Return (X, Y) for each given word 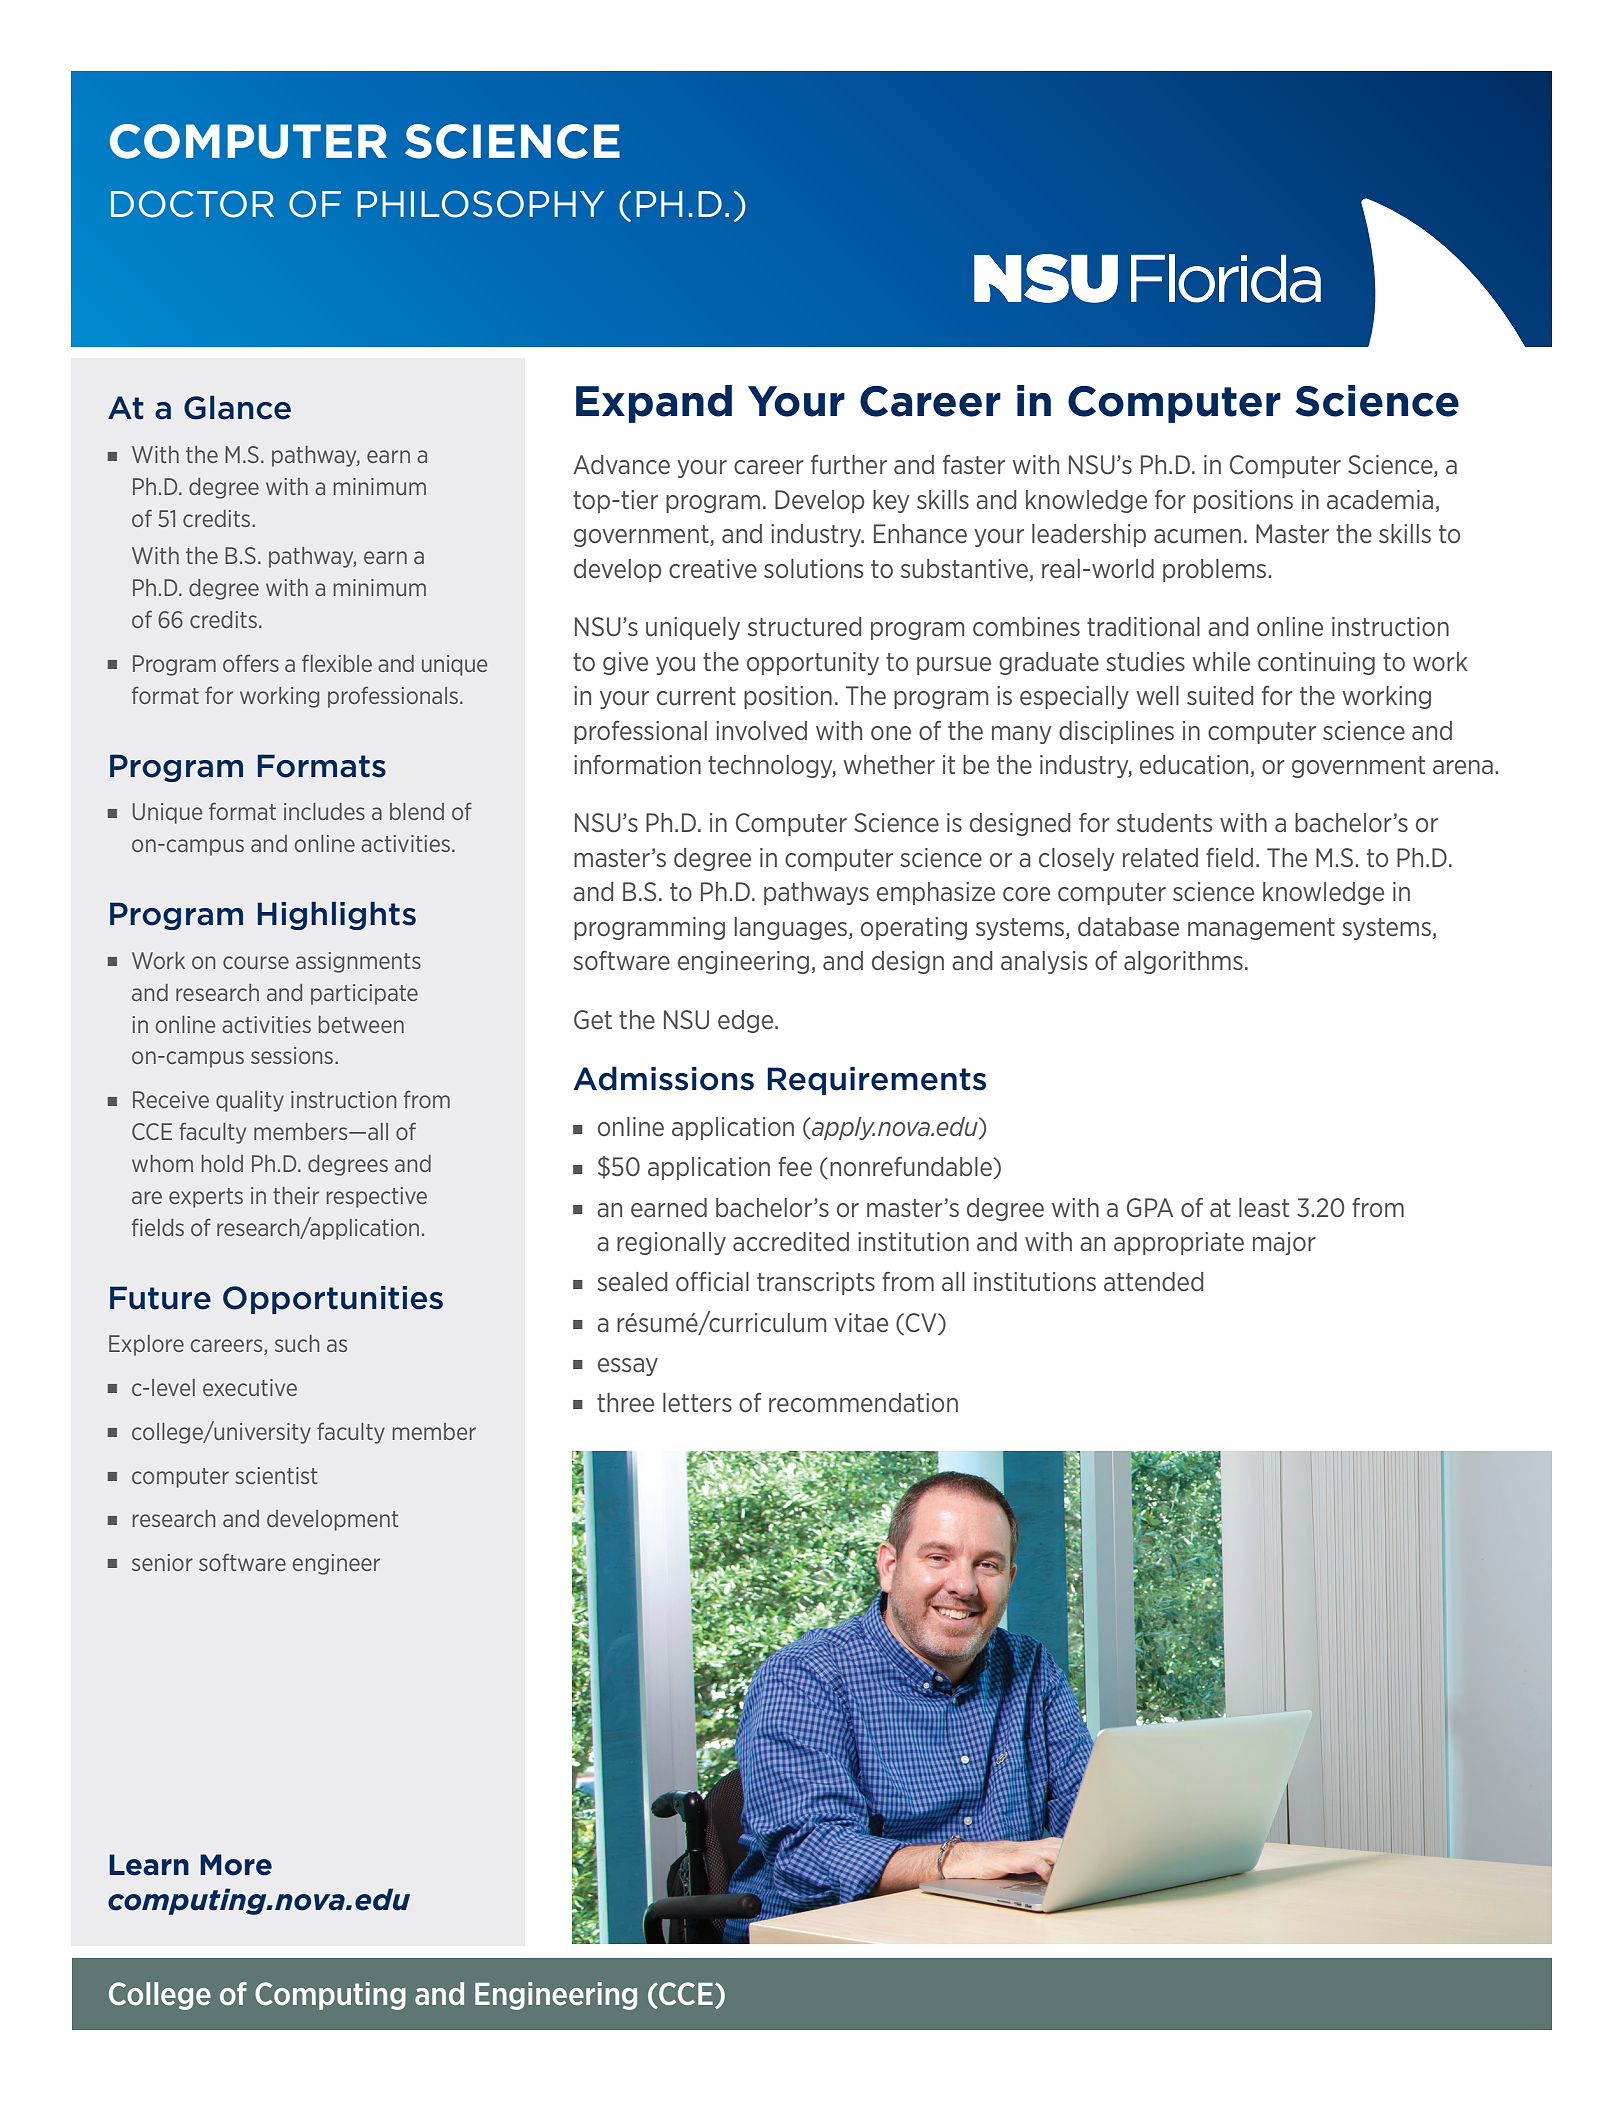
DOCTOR (192, 204)
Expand (654, 404)
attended (1153, 1282)
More (236, 1865)
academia (1380, 500)
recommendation (863, 1403)
